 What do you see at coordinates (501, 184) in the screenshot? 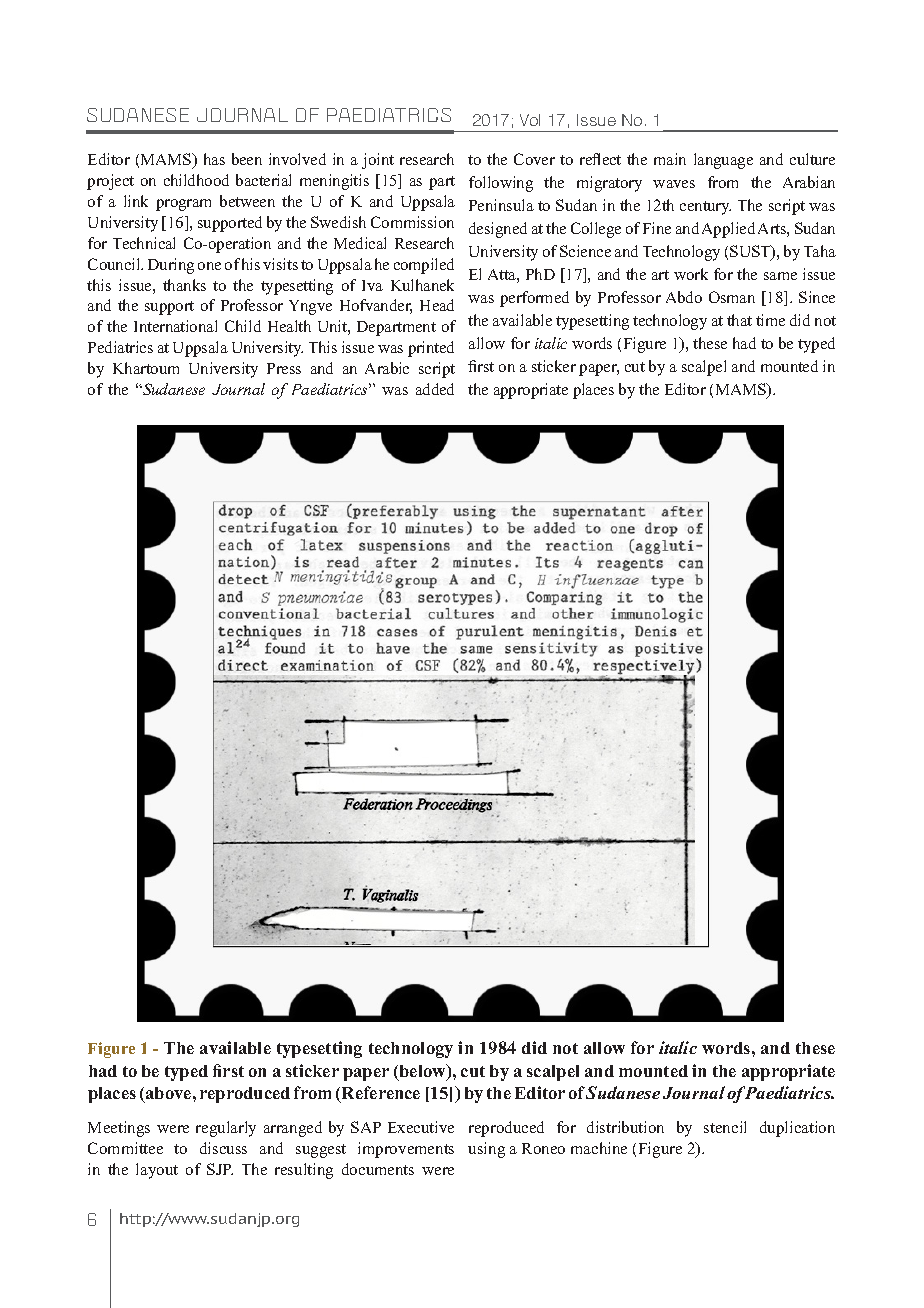
I see `following` at bounding box center [501, 184].
